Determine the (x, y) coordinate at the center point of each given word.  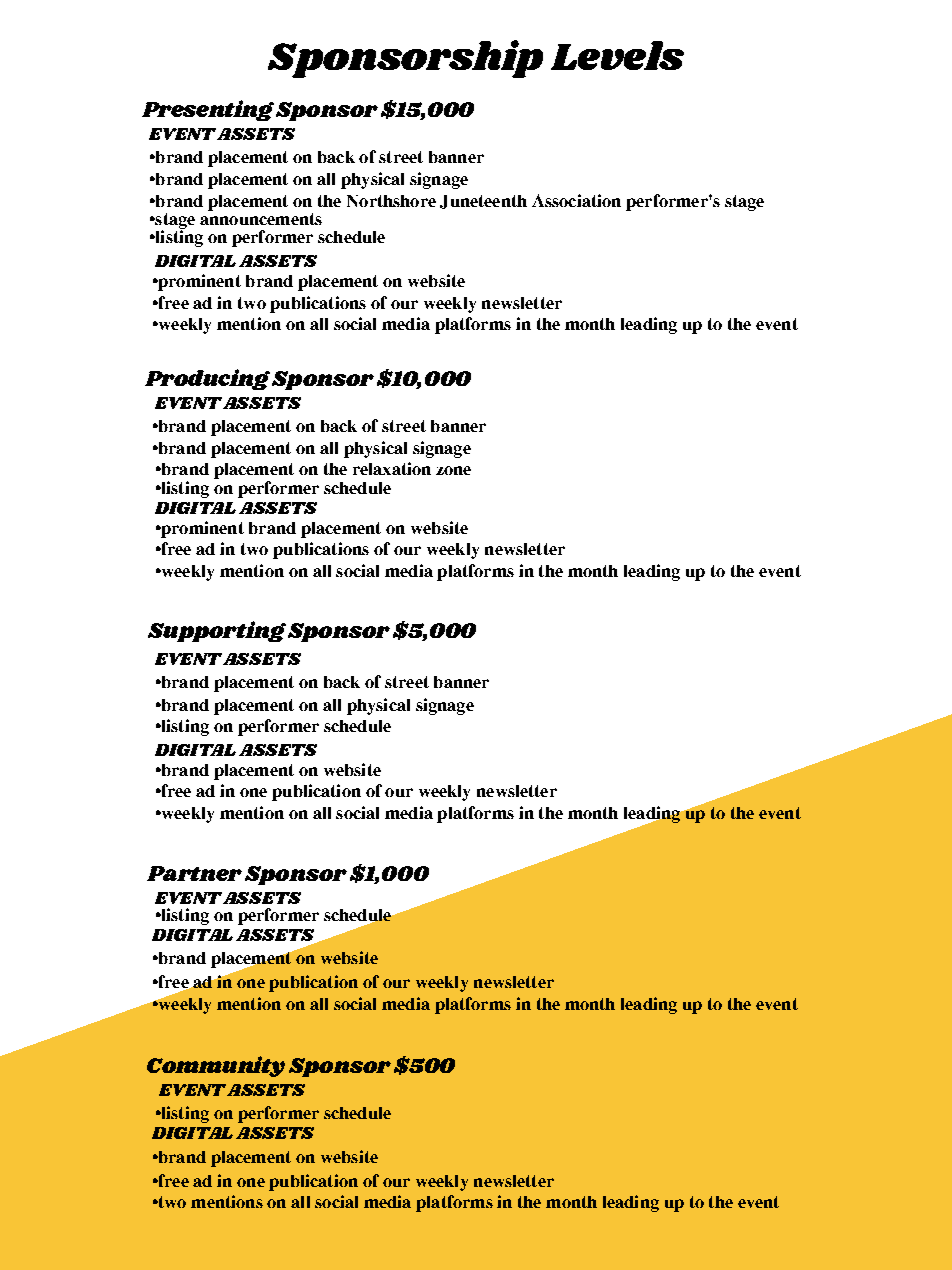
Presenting (208, 110)
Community (216, 1066)
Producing (207, 379)
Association (576, 200)
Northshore (391, 201)
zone (453, 470)
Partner (194, 873)
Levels (617, 55)
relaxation (392, 468)
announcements (261, 219)
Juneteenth (483, 202)
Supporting (217, 631)
